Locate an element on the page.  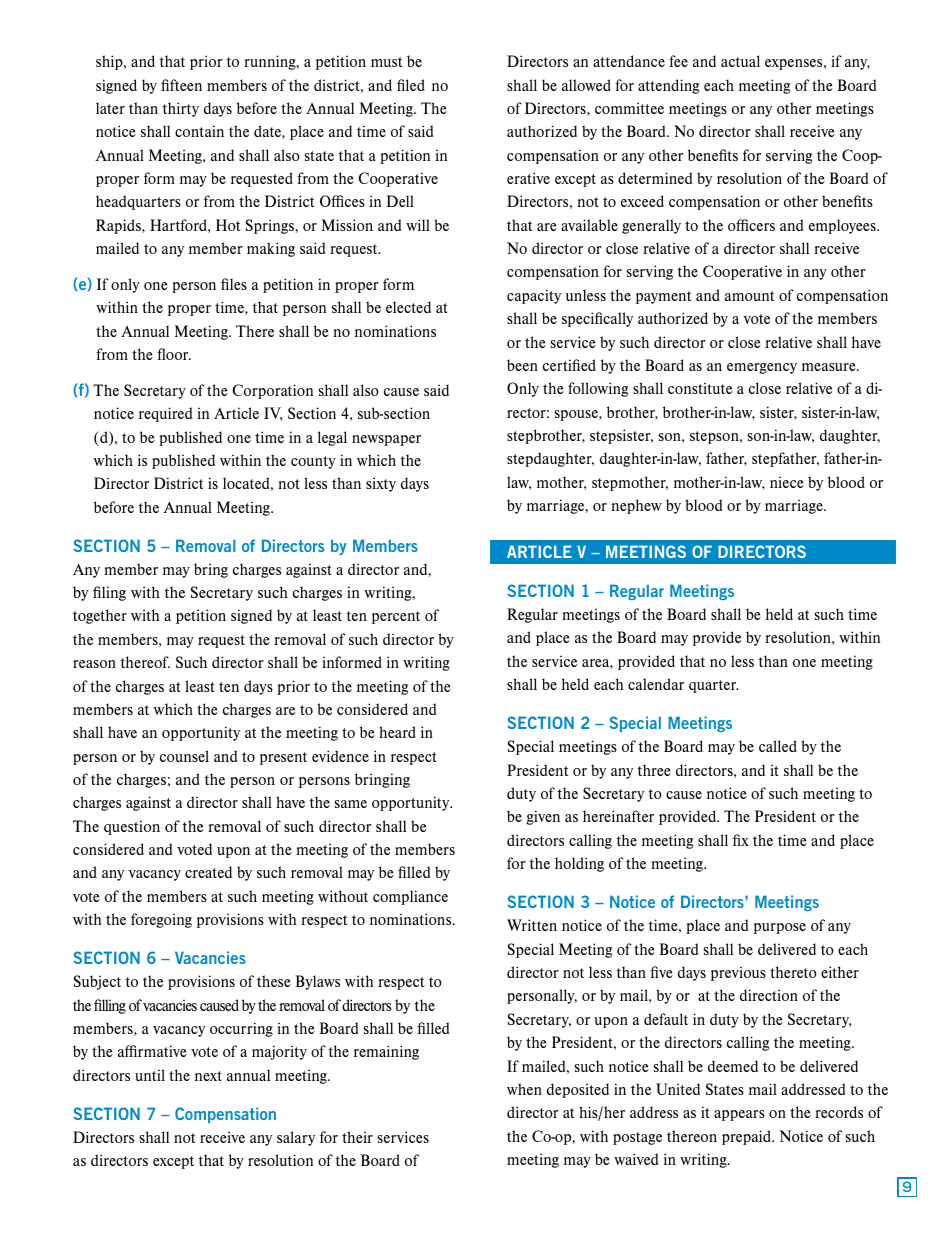
niece is located at coordinates (787, 482).
